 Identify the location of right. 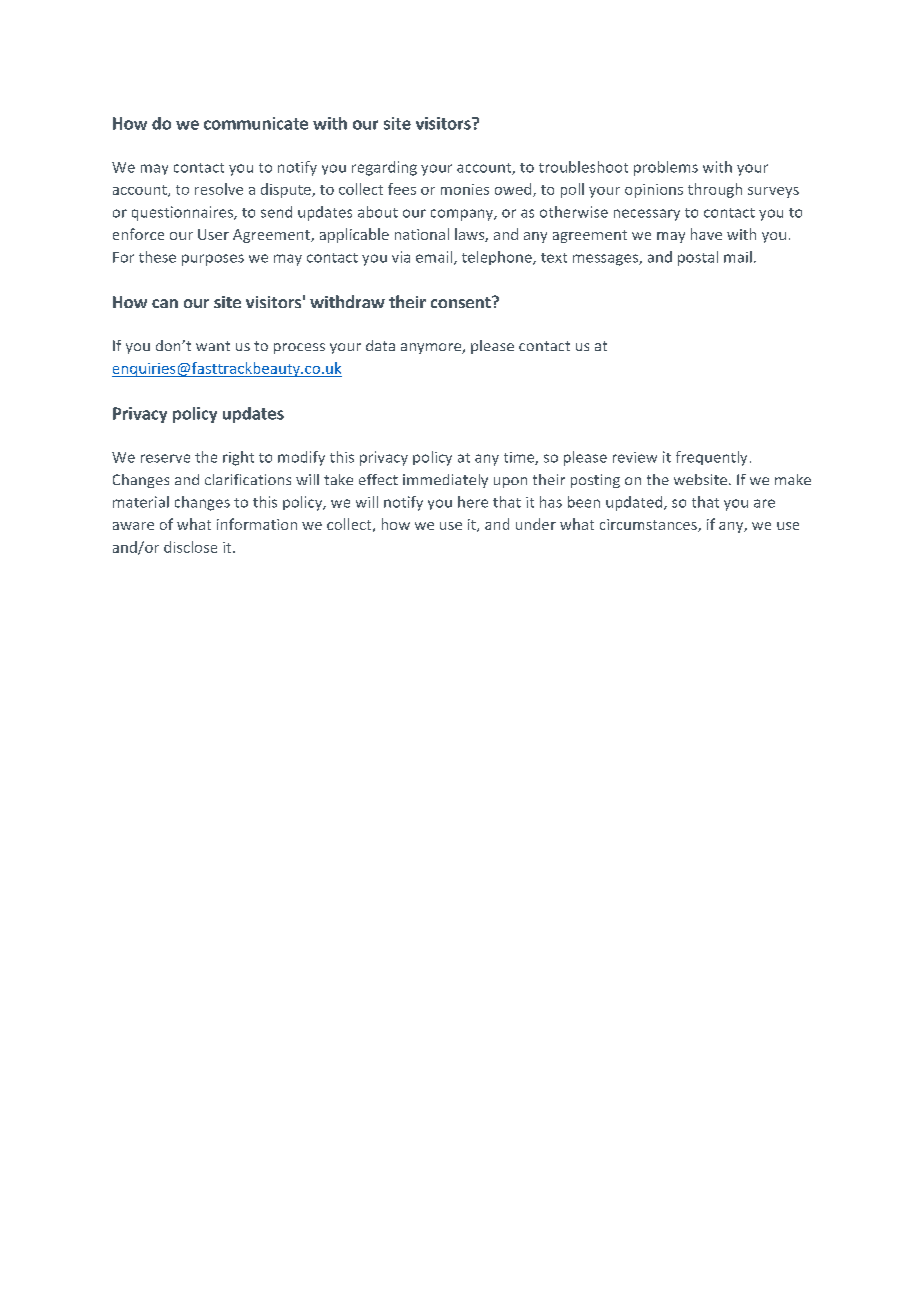
(238, 458).
